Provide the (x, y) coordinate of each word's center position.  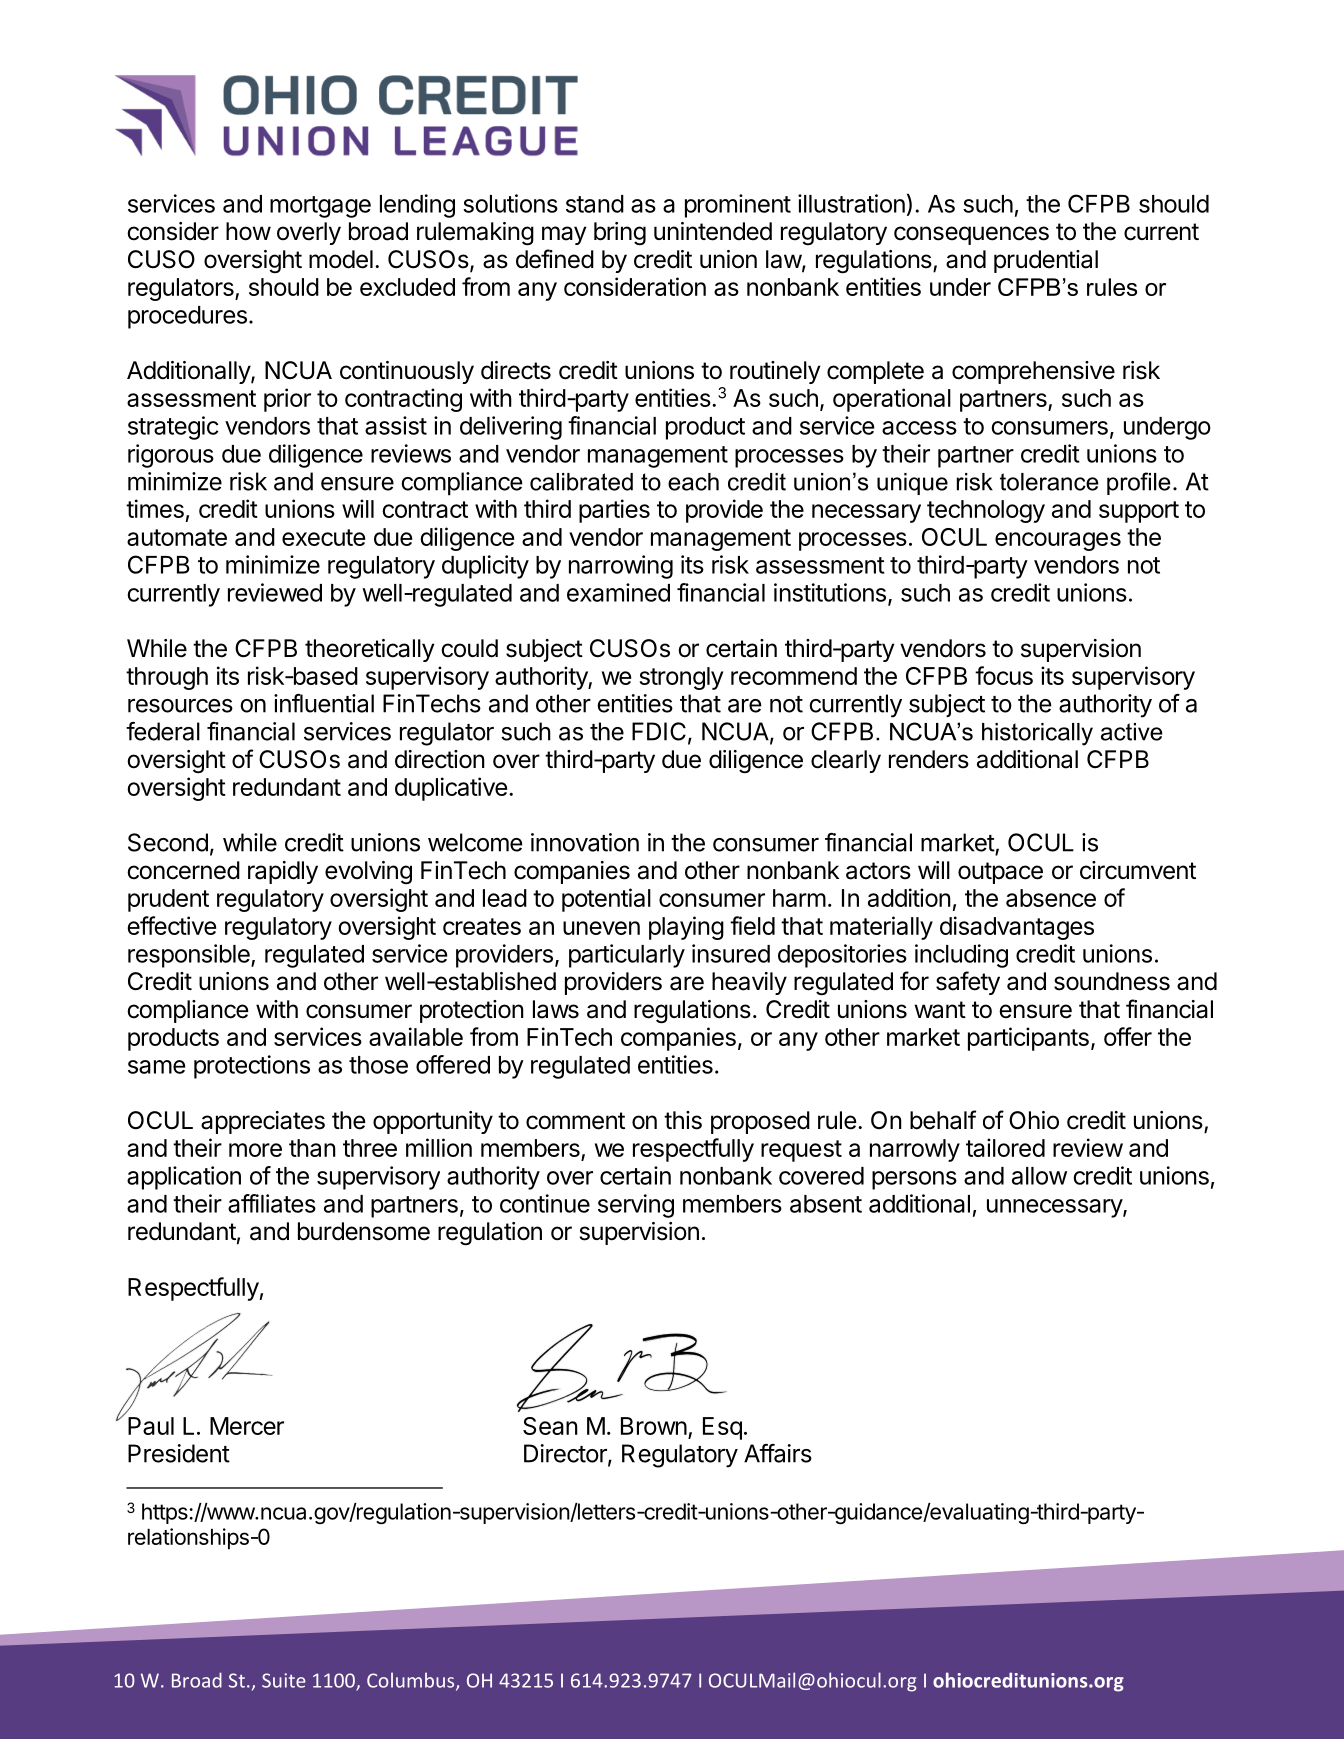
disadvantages (1017, 928)
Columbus (412, 1681)
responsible (190, 956)
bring (620, 234)
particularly (627, 956)
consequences (971, 235)
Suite (284, 1680)
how (248, 231)
